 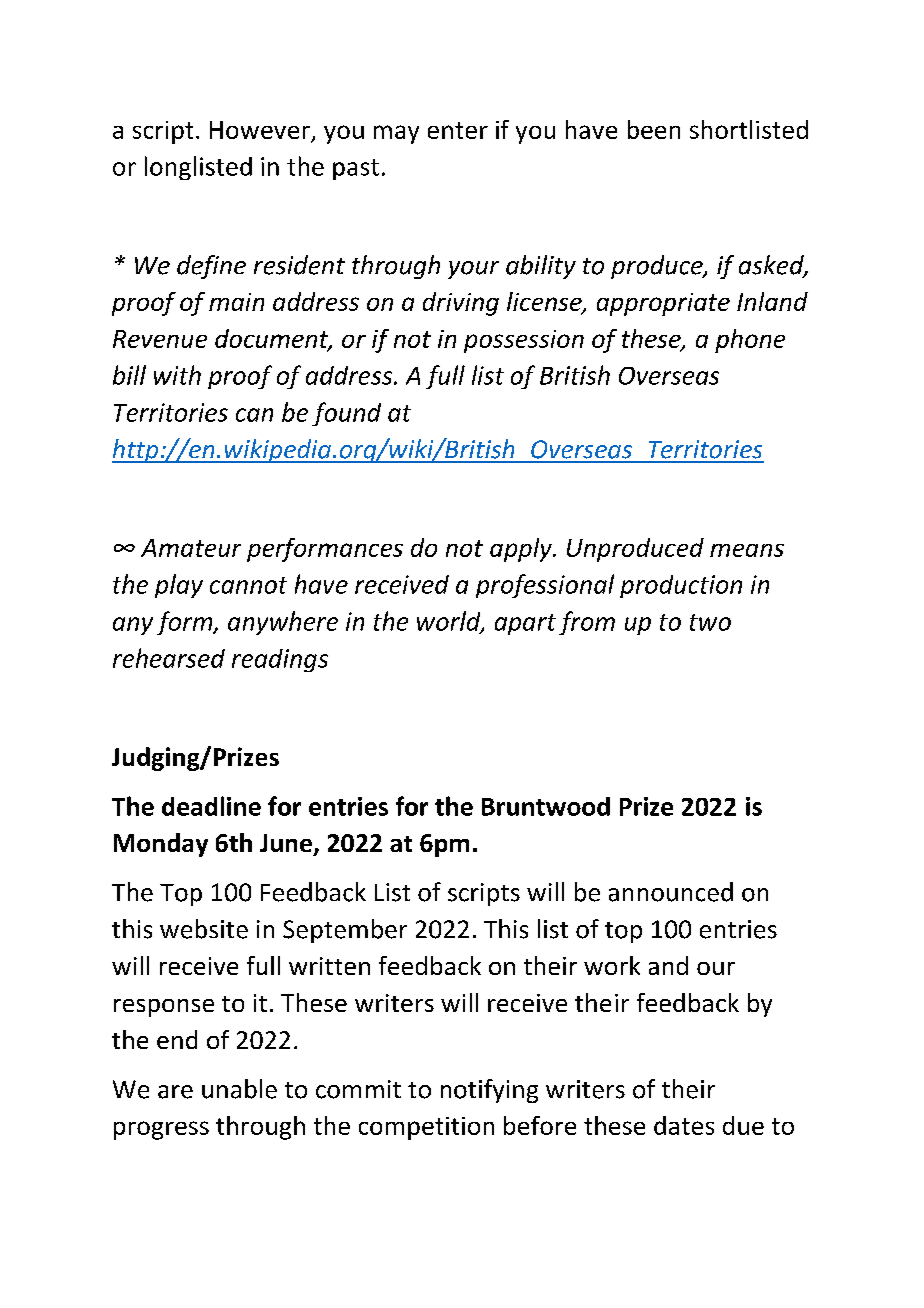 What do you see at coordinates (260, 130) in the screenshot?
I see `However` at bounding box center [260, 130].
